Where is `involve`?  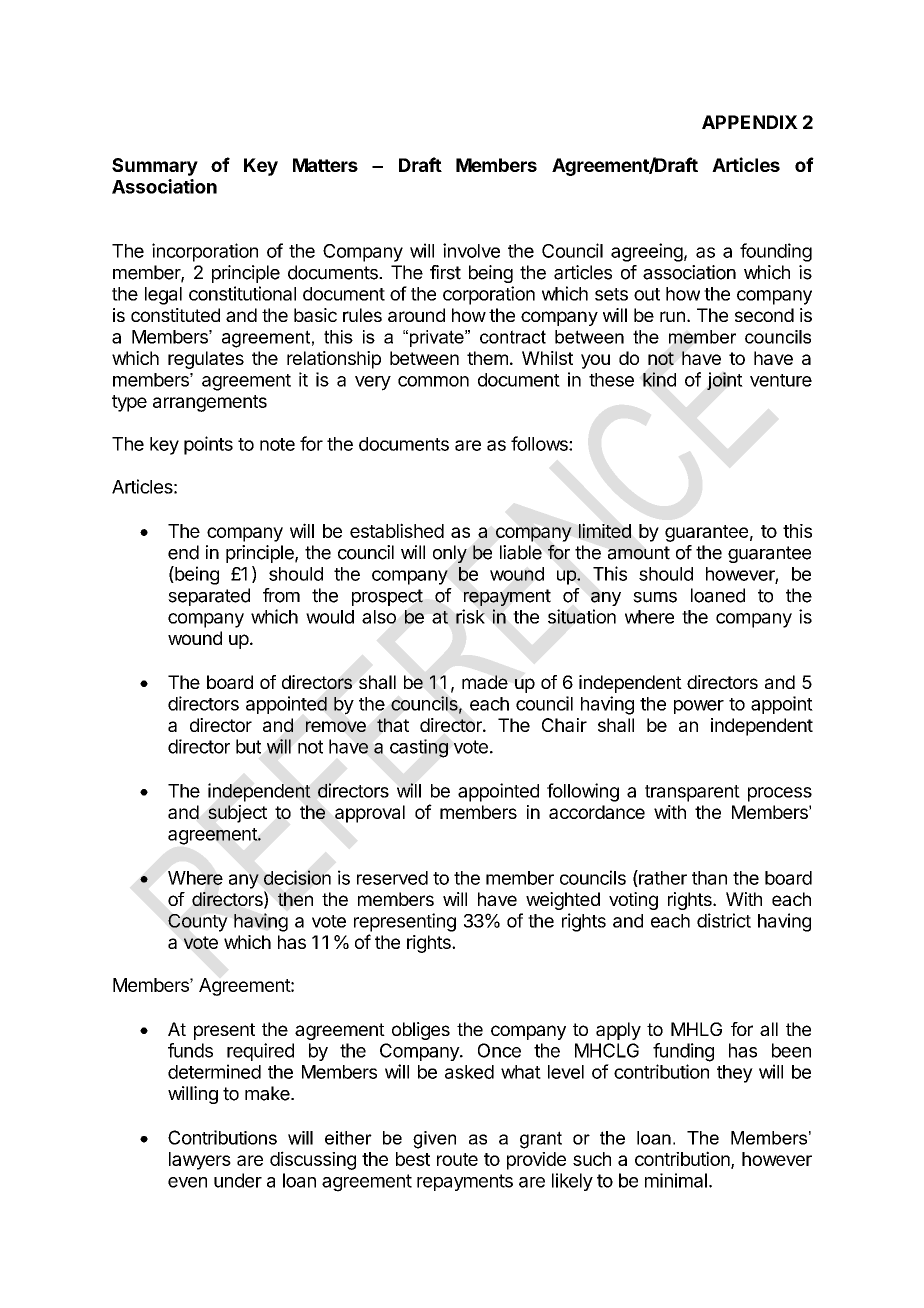
involve is located at coordinates (471, 250).
